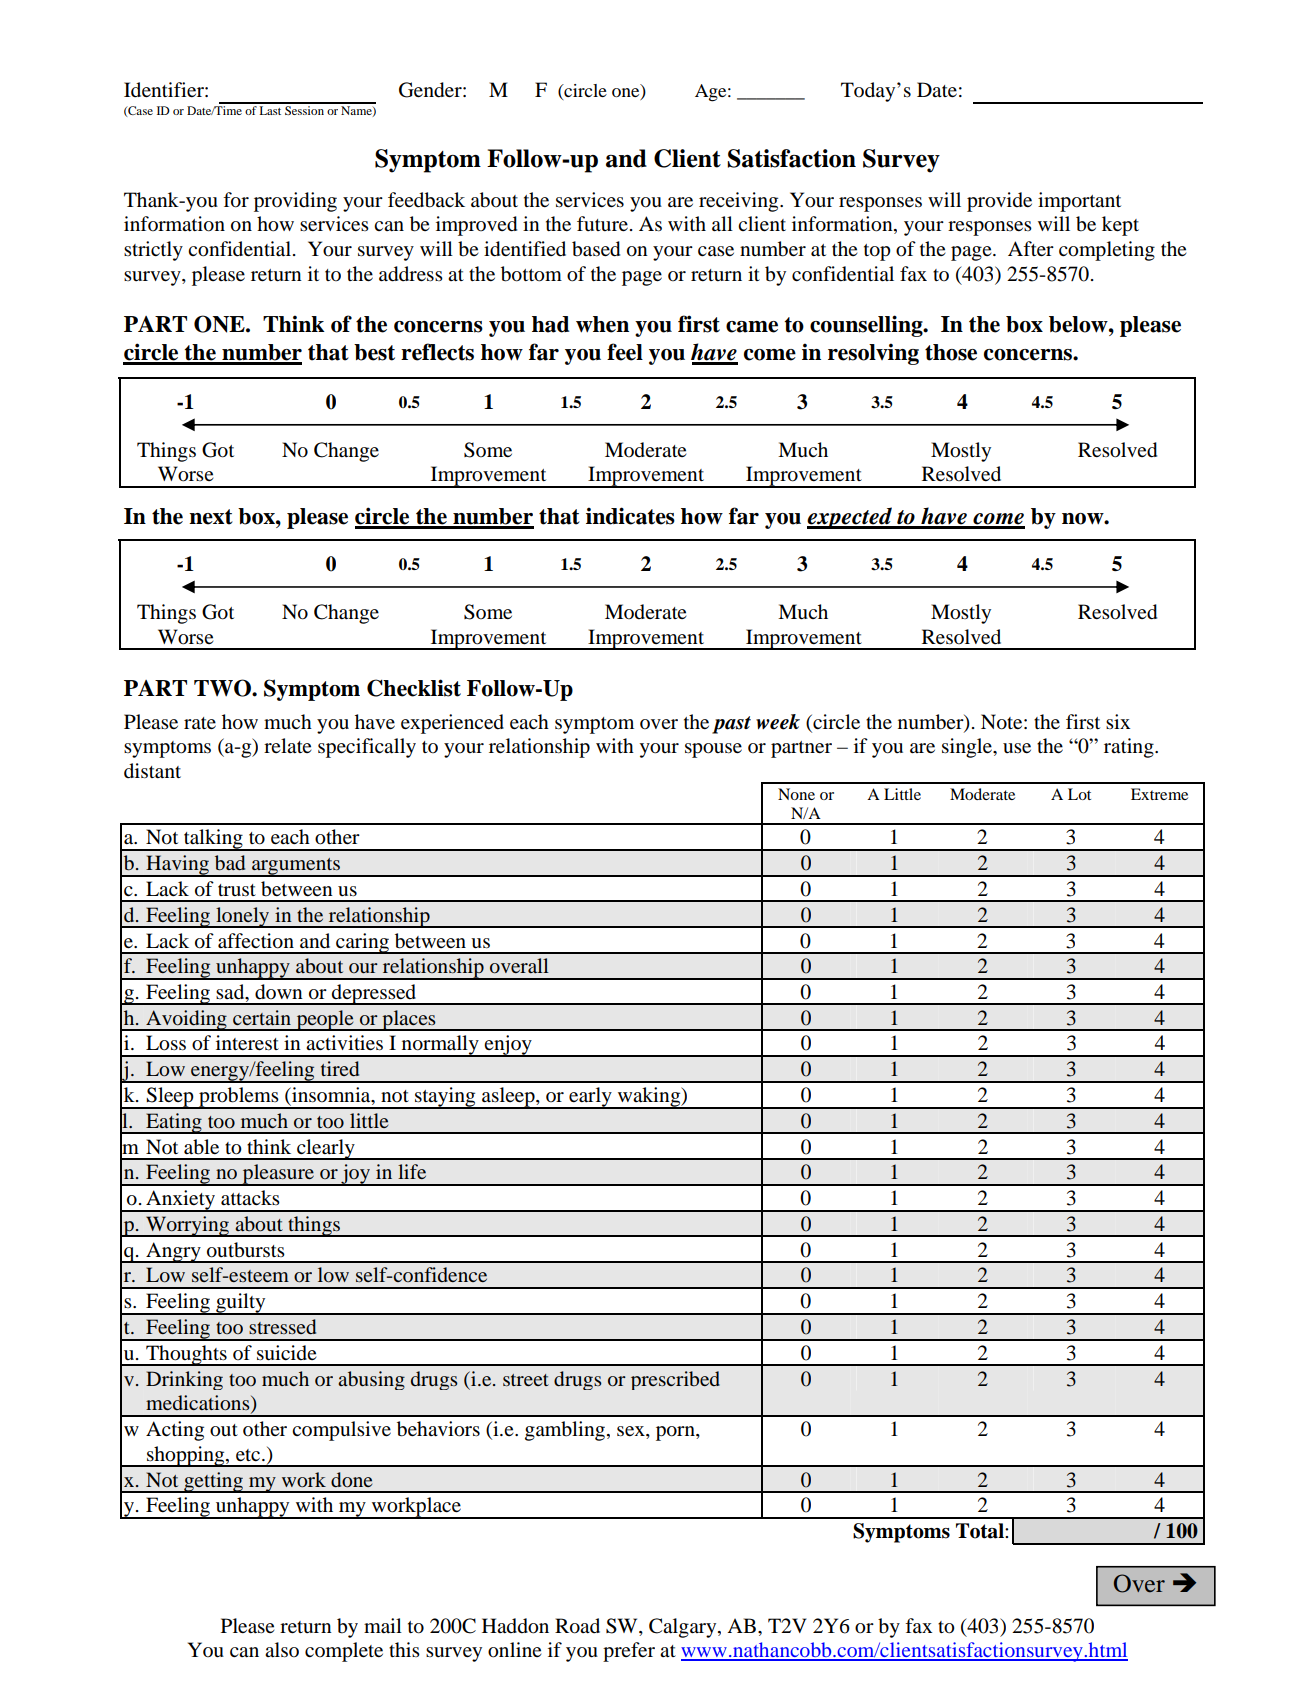 The width and height of the screenshot is (1315, 1701). I want to click on also, so click(282, 1650).
